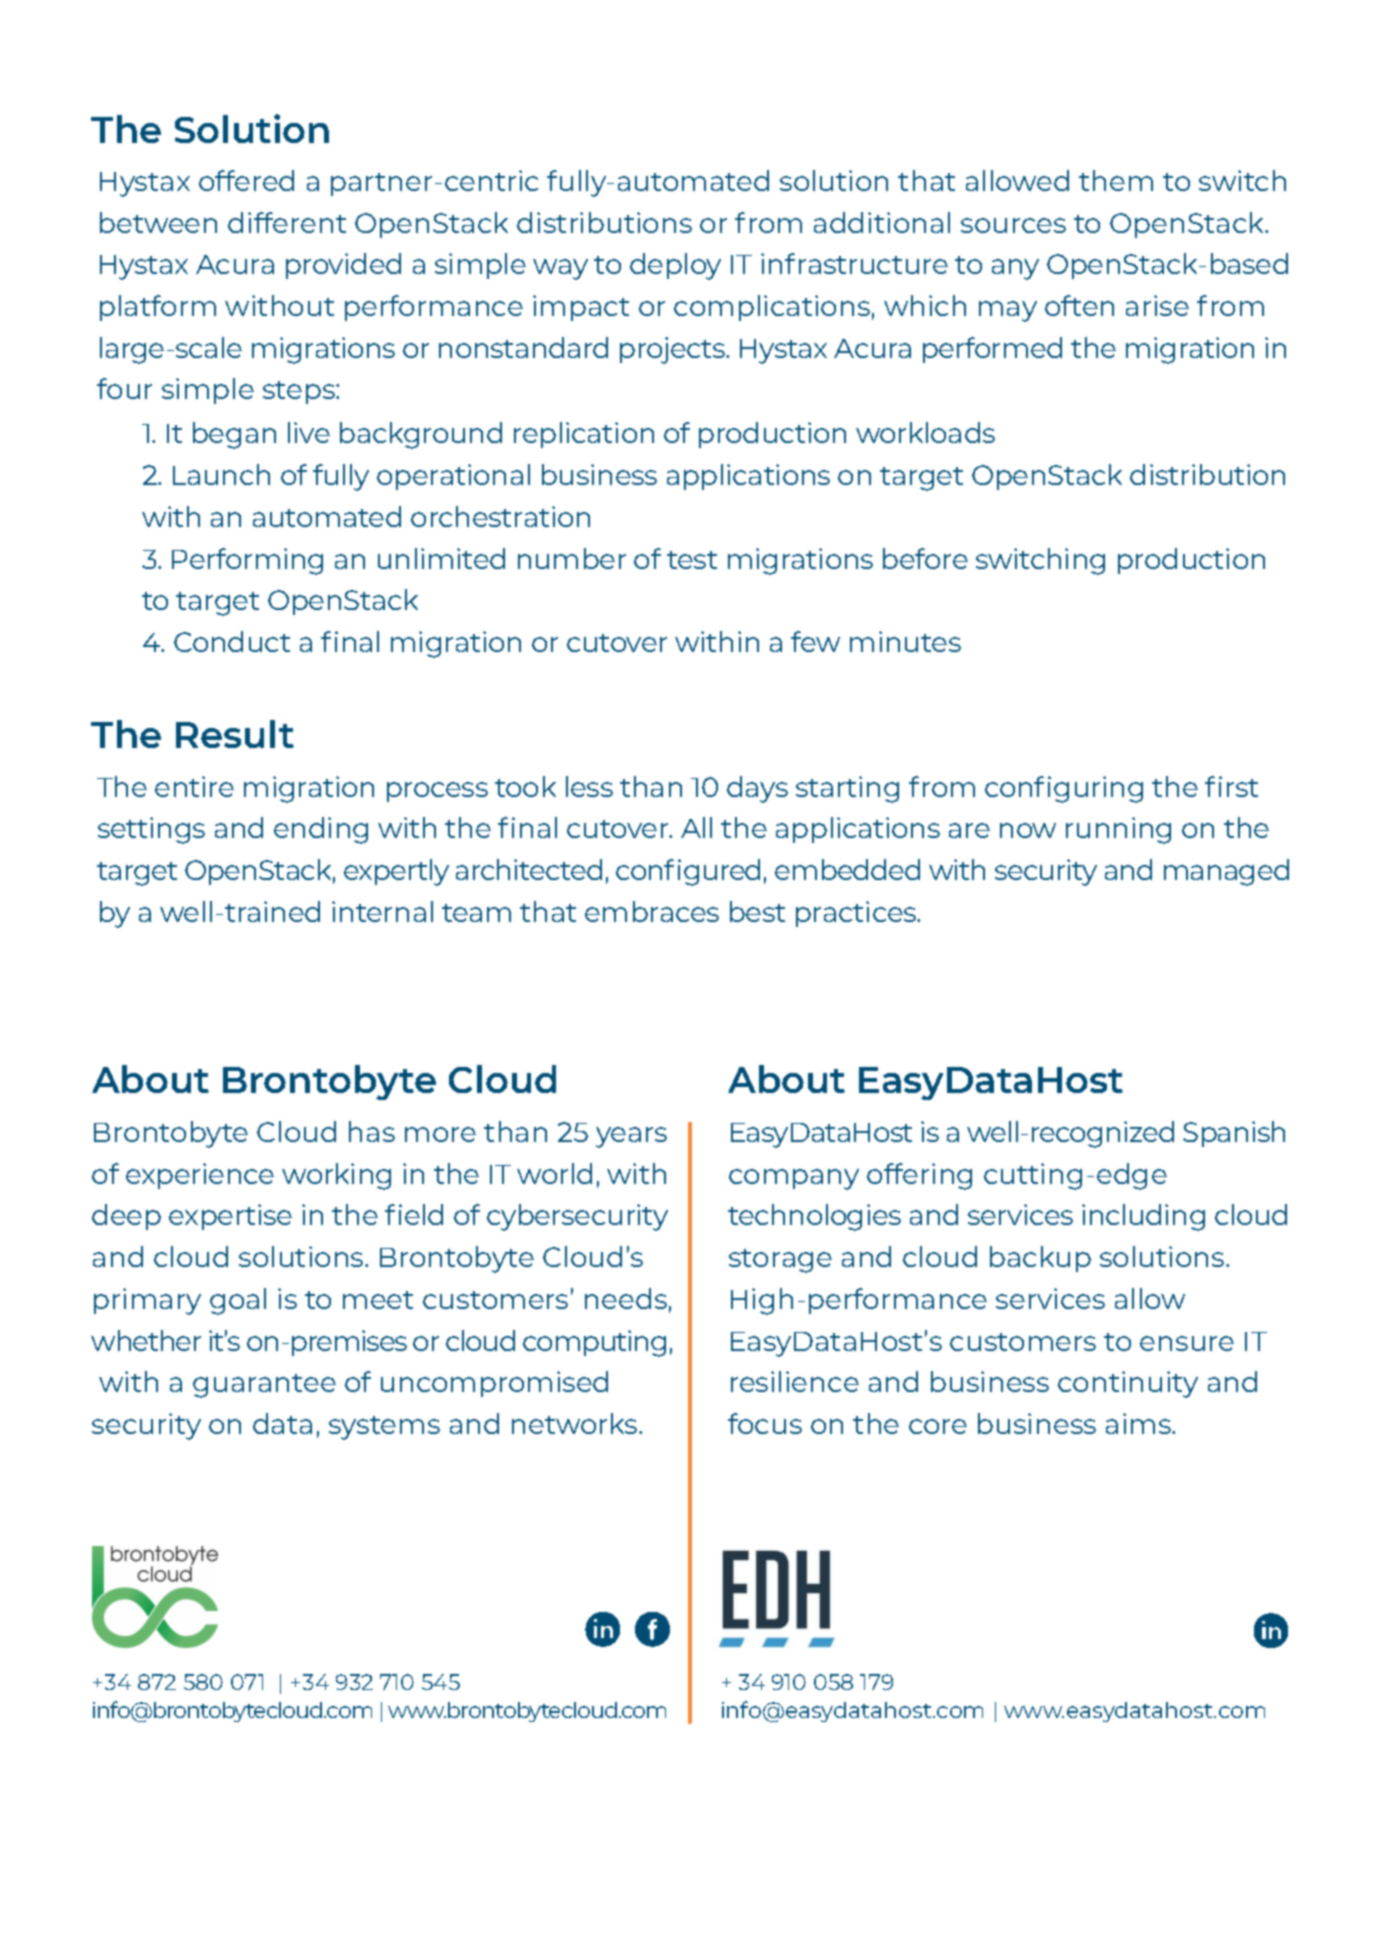  What do you see at coordinates (287, 222) in the screenshot?
I see `different` at bounding box center [287, 222].
